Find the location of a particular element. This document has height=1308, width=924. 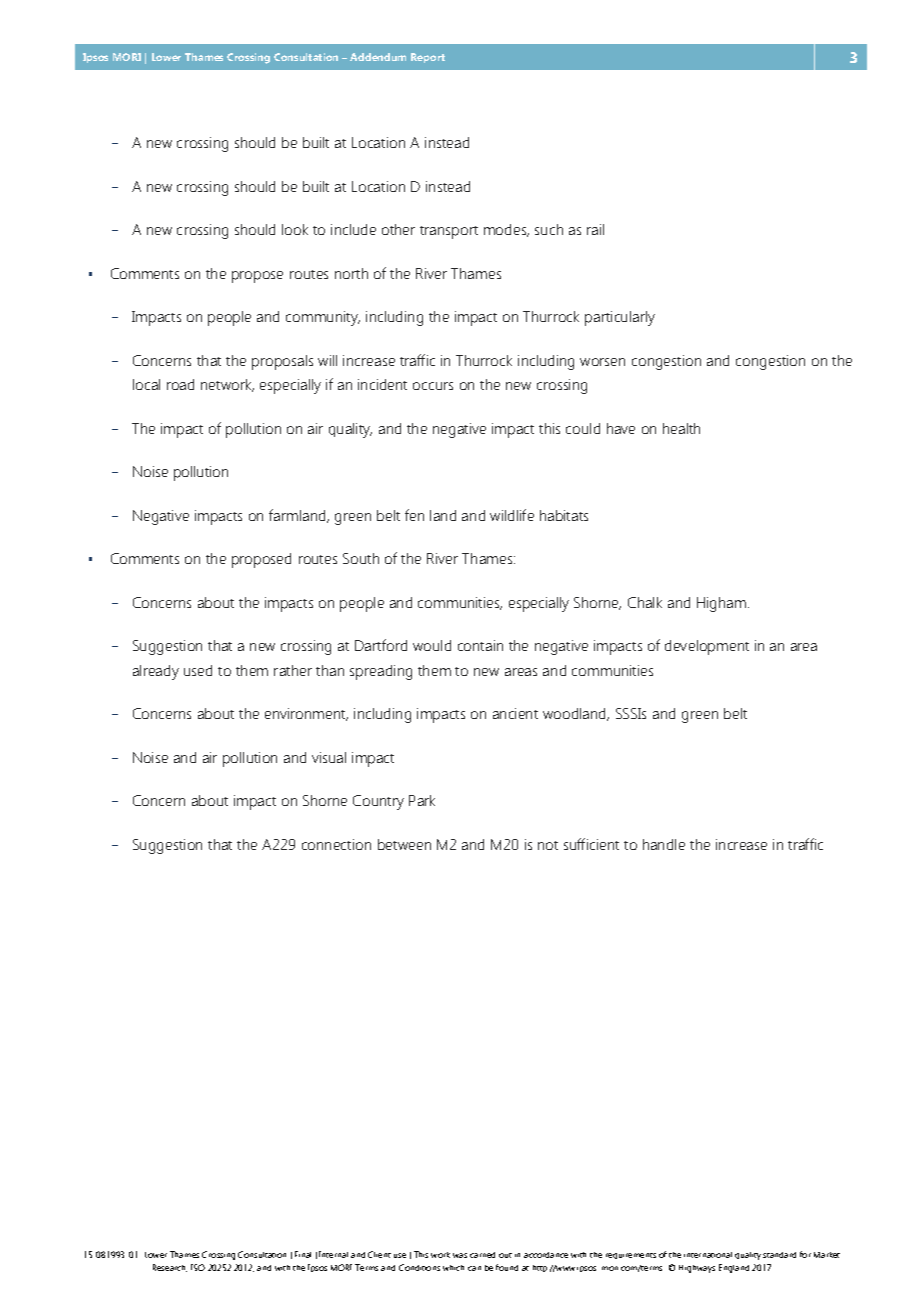

contain is located at coordinates (480, 645).
